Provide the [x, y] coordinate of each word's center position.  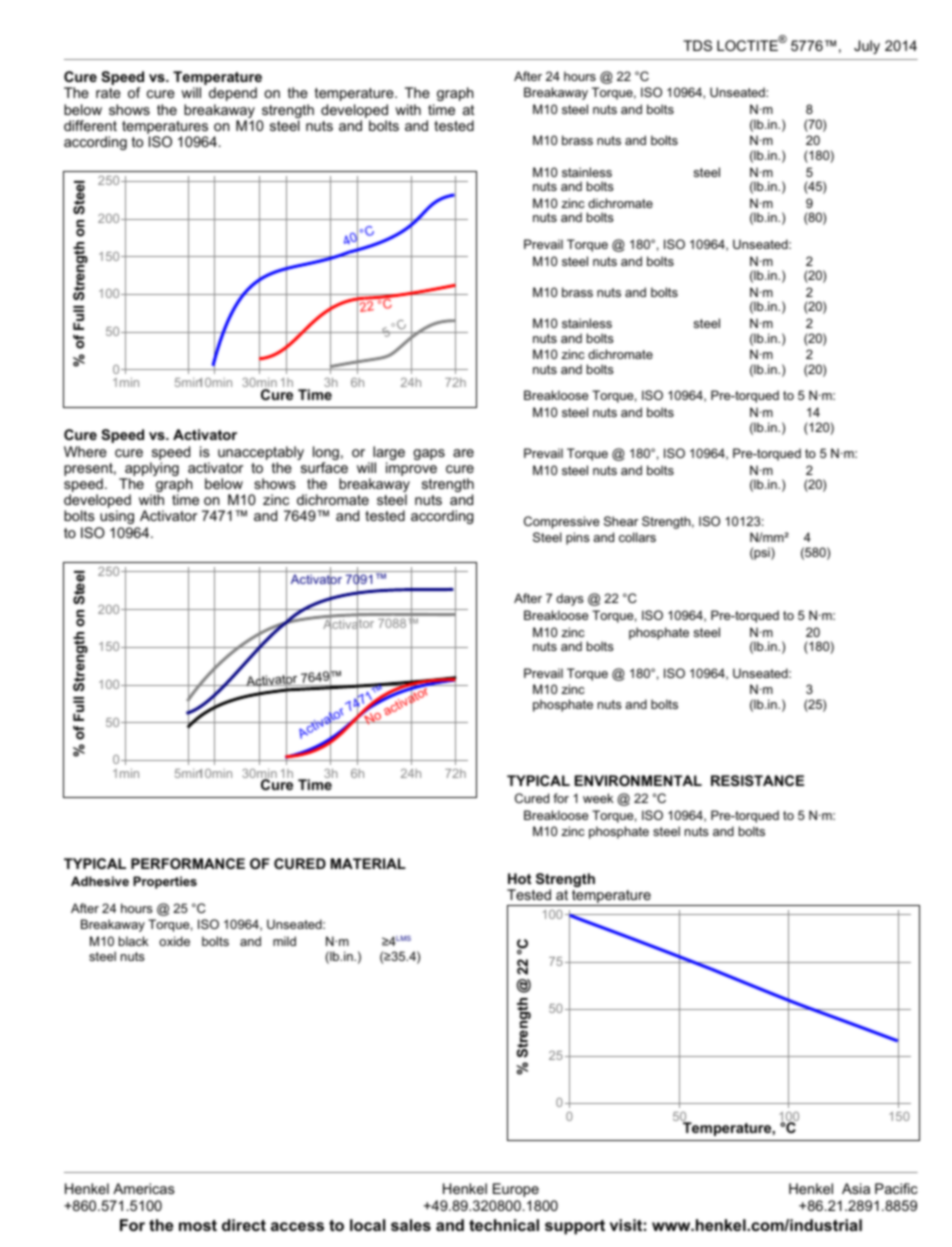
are [463, 453]
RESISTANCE [757, 780]
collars [637, 537]
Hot [519, 878]
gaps [429, 454]
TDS [697, 45]
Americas [144, 1188]
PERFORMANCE [188, 863]
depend [233, 94]
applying [151, 470]
